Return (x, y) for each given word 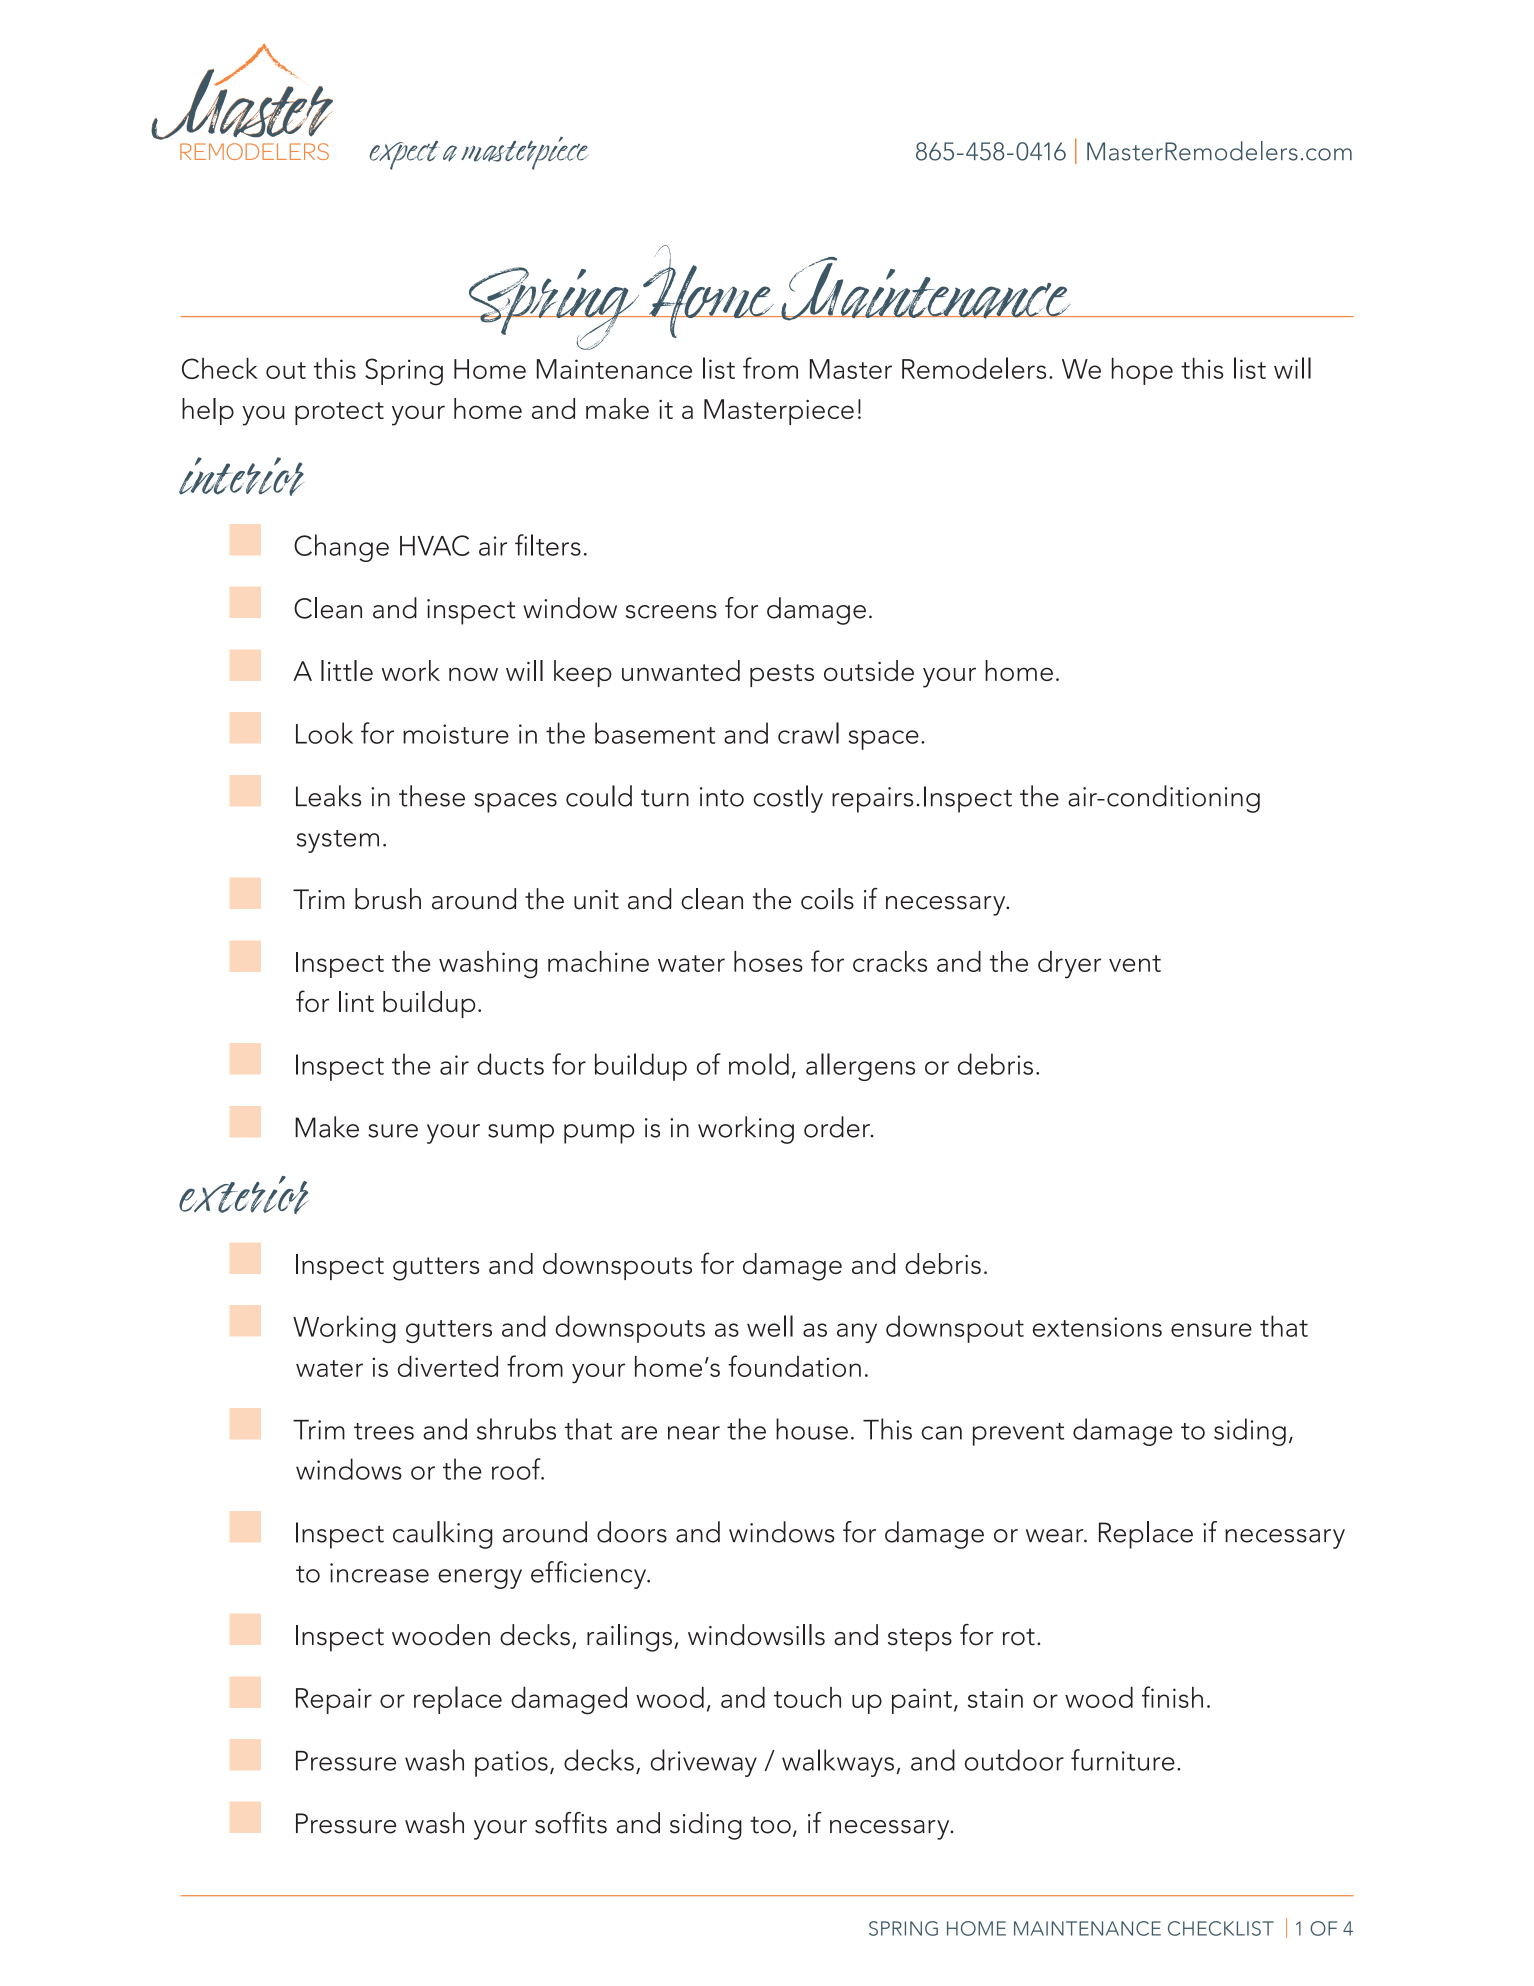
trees (384, 1431)
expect (403, 155)
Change (341, 548)
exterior (243, 1195)
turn (665, 798)
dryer (1069, 965)
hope (1142, 371)
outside (869, 670)
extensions (1097, 1327)
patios (511, 1764)
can (942, 1433)
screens (671, 612)
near (694, 1433)
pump (599, 1134)
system (338, 841)
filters (548, 545)
